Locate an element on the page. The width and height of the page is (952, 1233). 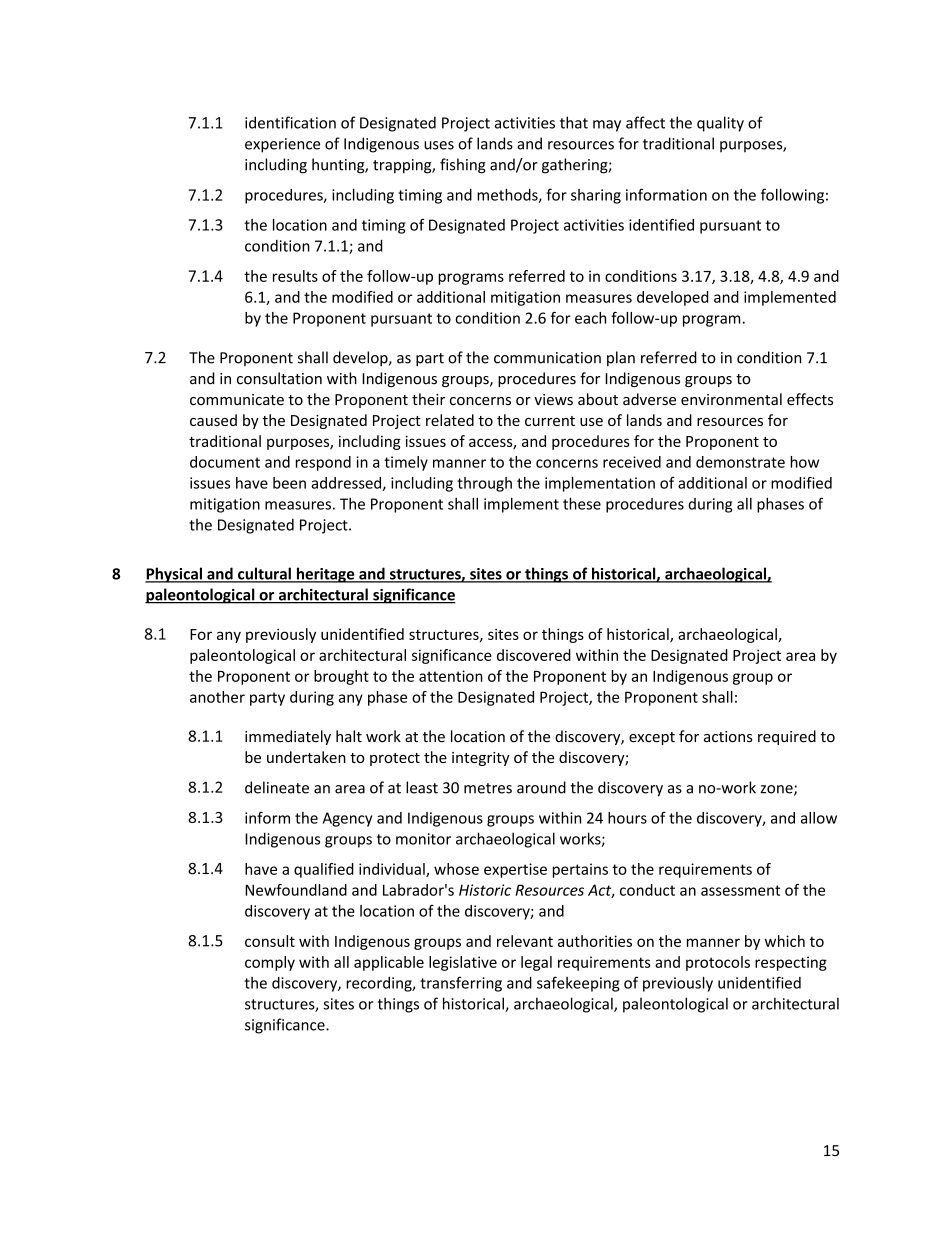
fishing is located at coordinates (463, 166).
